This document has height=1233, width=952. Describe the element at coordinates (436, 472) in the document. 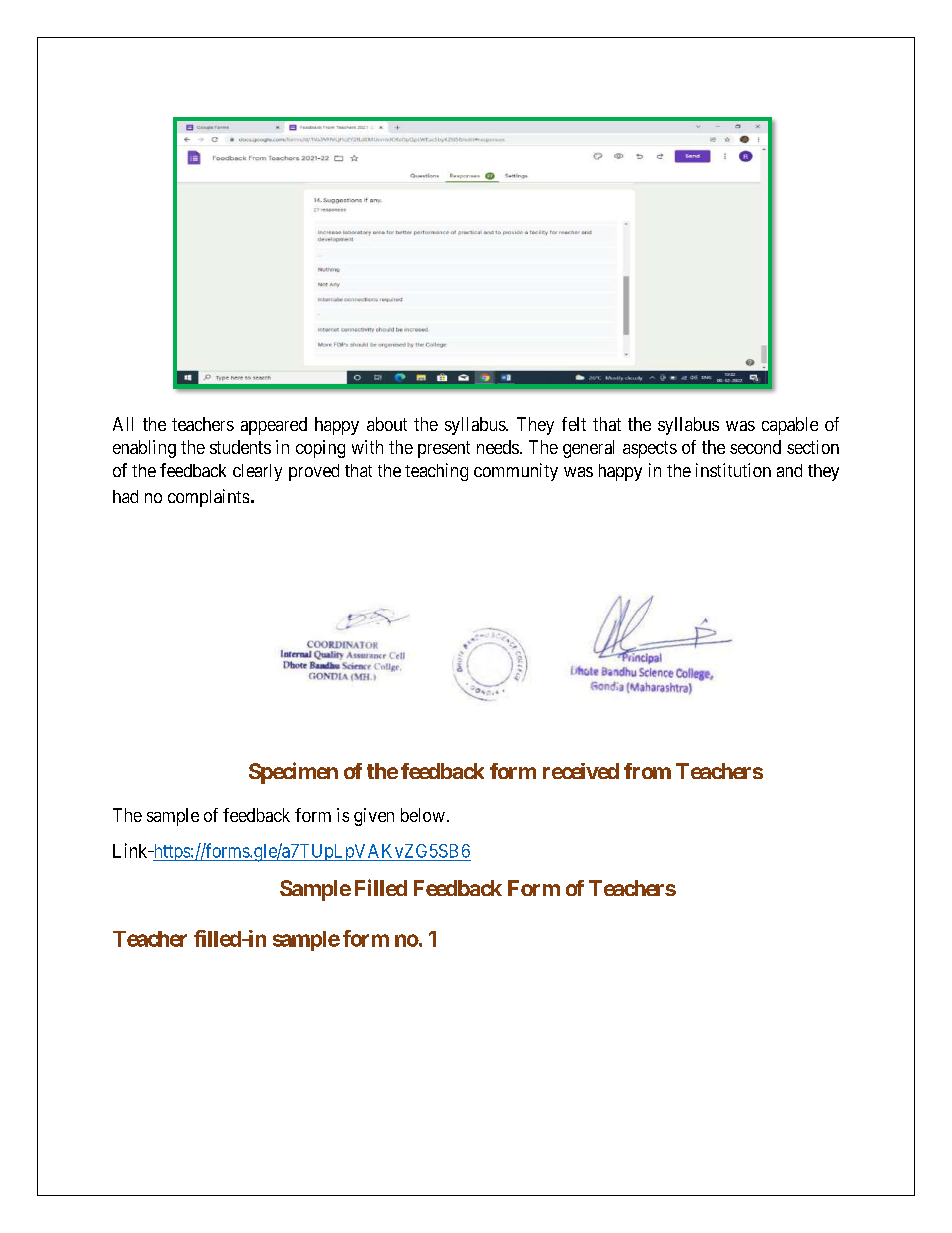

I see `teaching` at that location.
